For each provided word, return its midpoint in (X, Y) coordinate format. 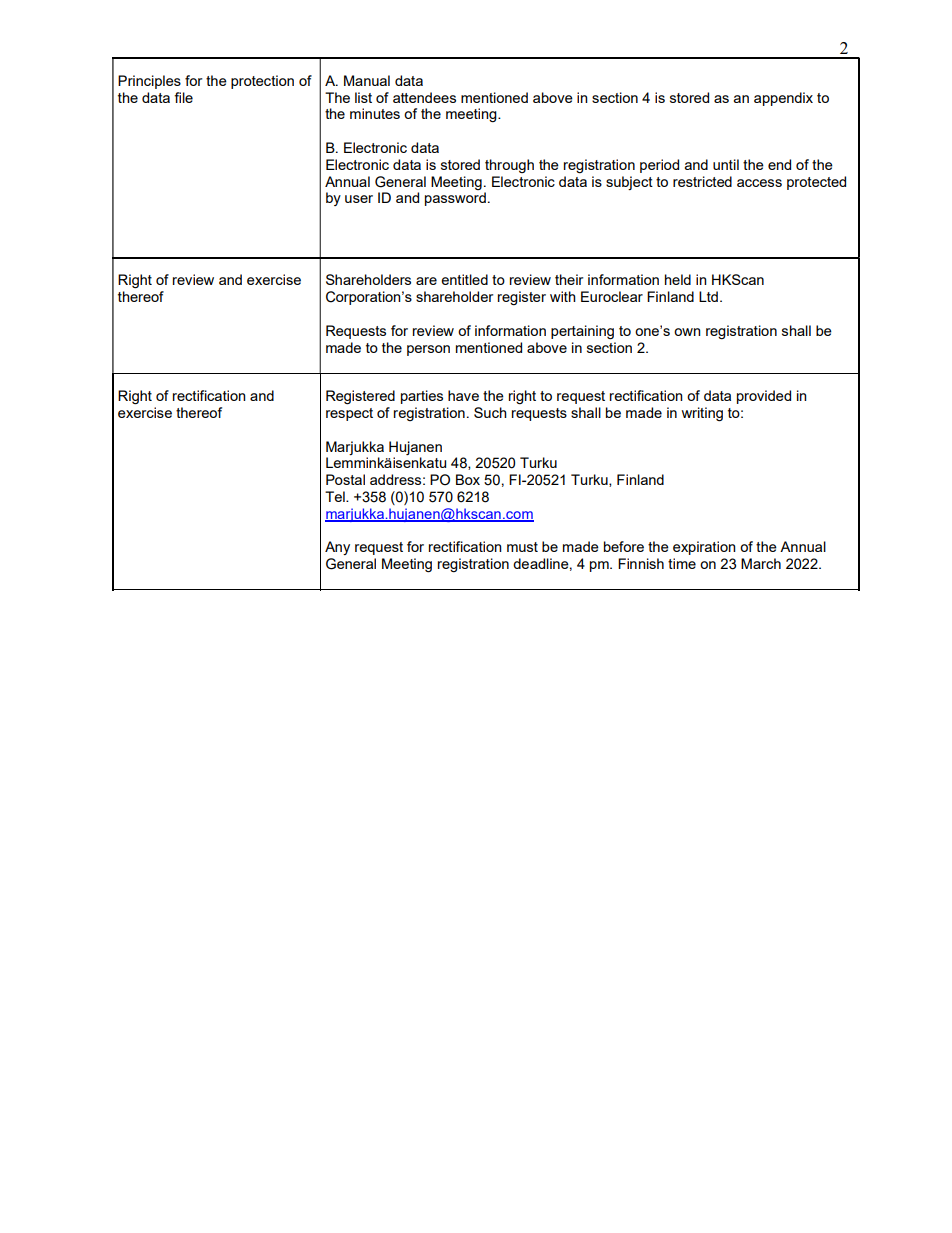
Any (337, 548)
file (183, 97)
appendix (783, 99)
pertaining (582, 332)
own (687, 332)
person (428, 350)
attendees (424, 97)
